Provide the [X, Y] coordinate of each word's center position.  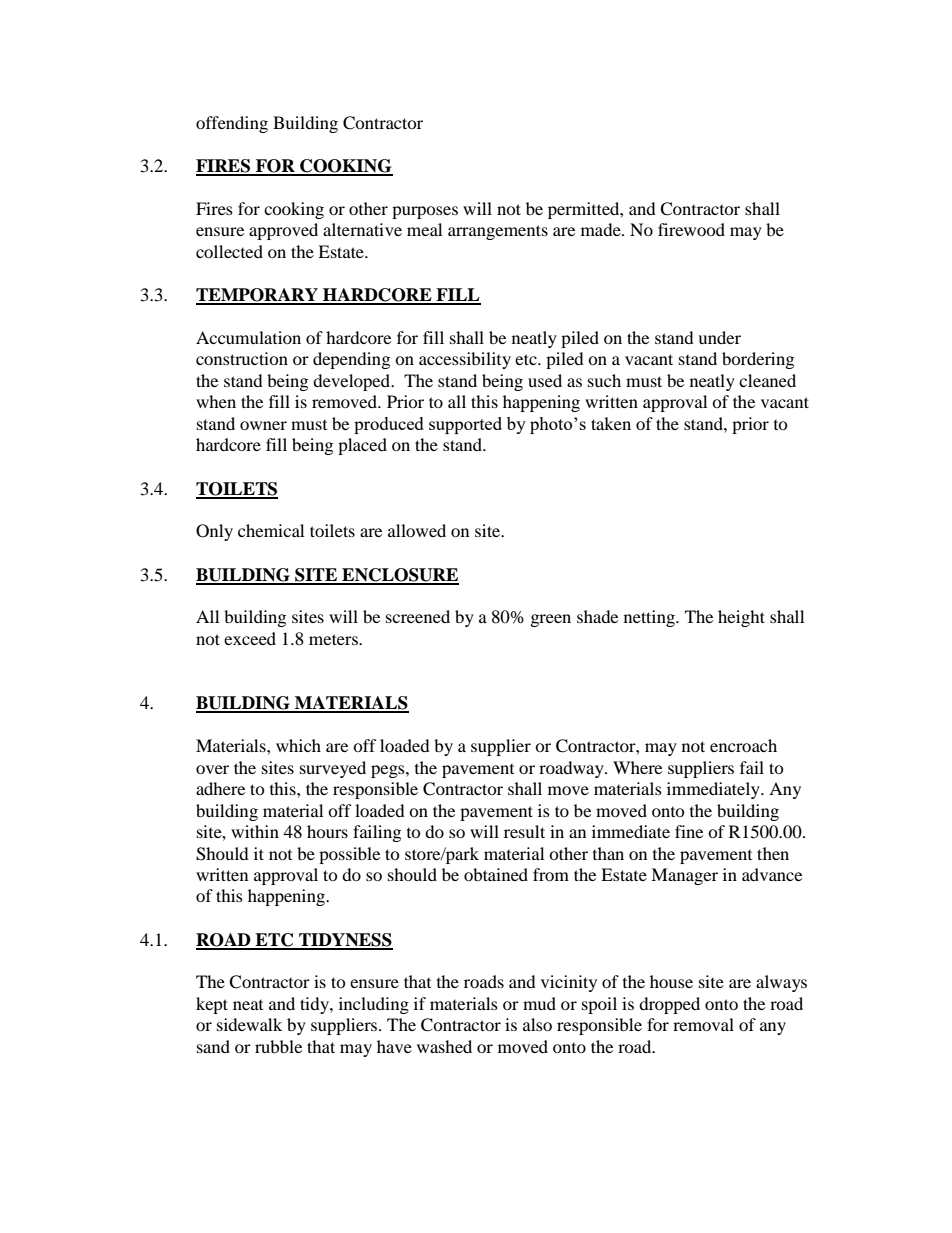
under [719, 337]
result [524, 831]
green [551, 620]
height [741, 618]
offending [232, 124]
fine [689, 831]
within [255, 831]
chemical [271, 530]
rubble [278, 1046]
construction [242, 358]
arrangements [498, 232]
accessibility [465, 360]
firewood [691, 229]
